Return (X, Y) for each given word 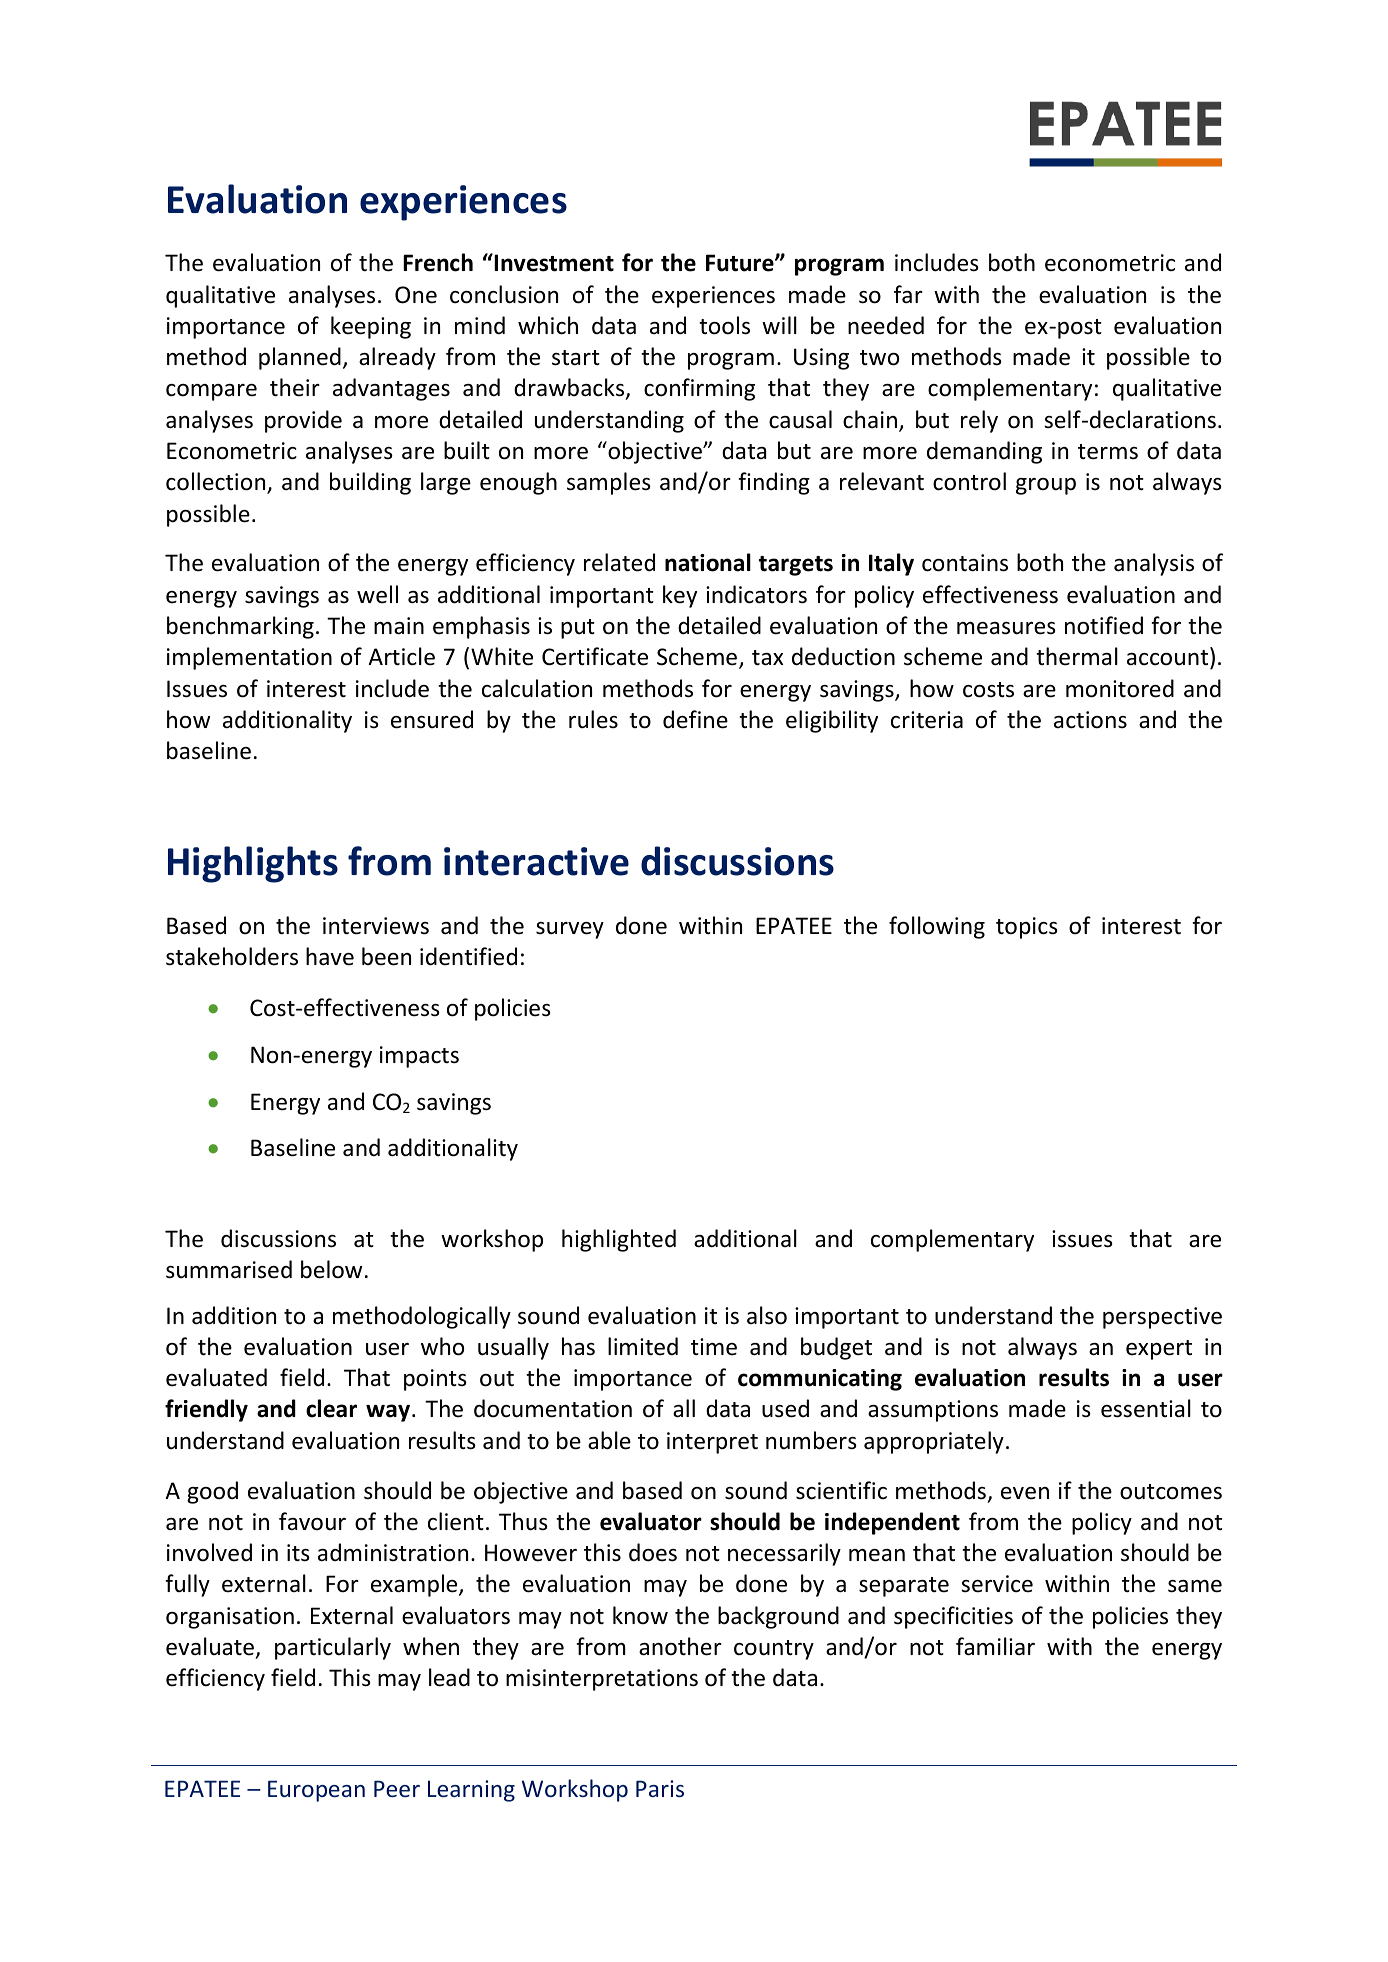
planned (300, 358)
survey (570, 930)
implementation (249, 658)
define (695, 719)
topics (1027, 928)
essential (1146, 1408)
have (330, 956)
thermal (1077, 656)
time (714, 1347)
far (908, 294)
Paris (660, 1788)
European (316, 1791)
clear (331, 1408)
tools (724, 325)
